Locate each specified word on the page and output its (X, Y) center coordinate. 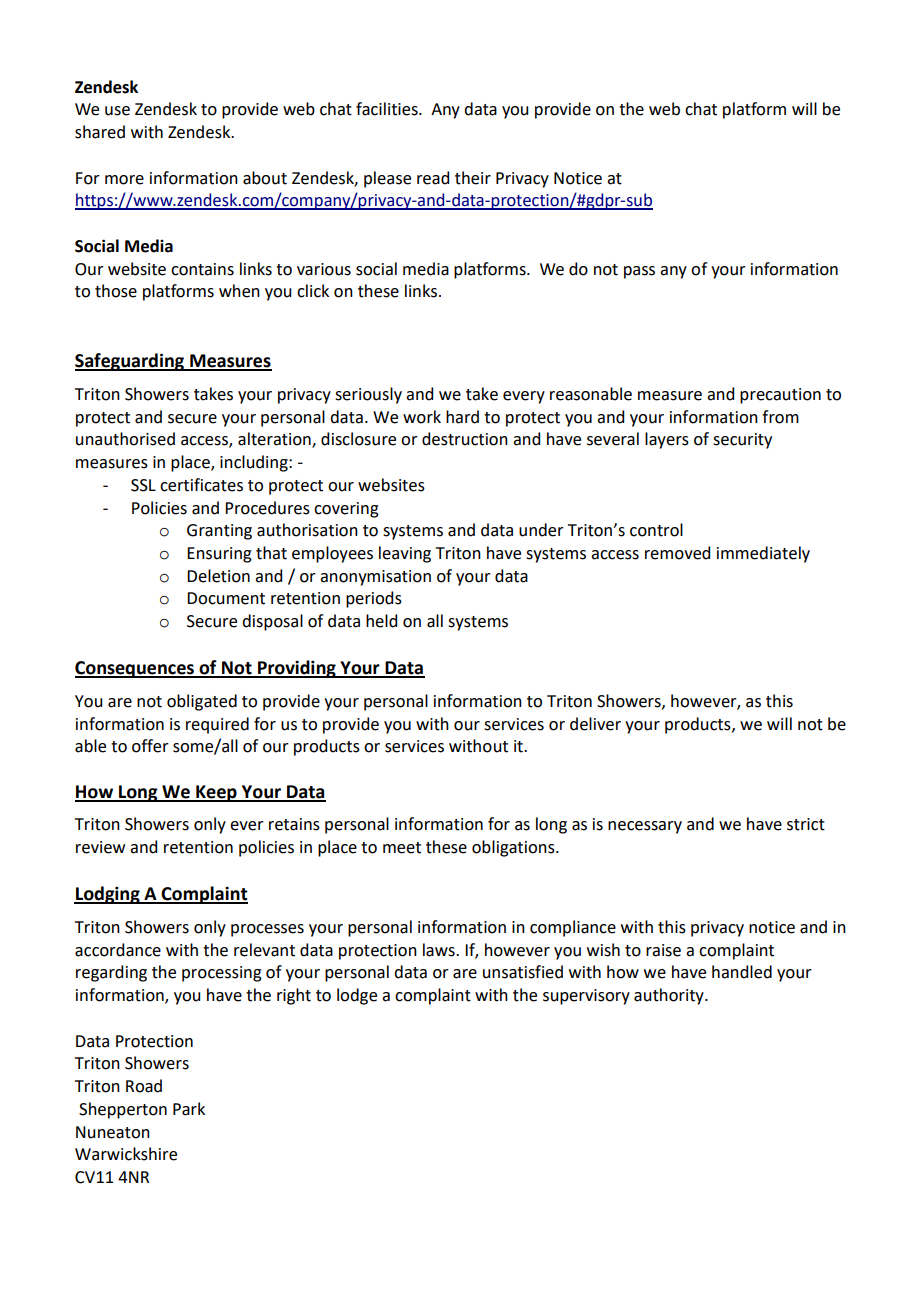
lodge (357, 996)
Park (189, 1109)
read (433, 178)
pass (639, 272)
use (117, 111)
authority (670, 996)
